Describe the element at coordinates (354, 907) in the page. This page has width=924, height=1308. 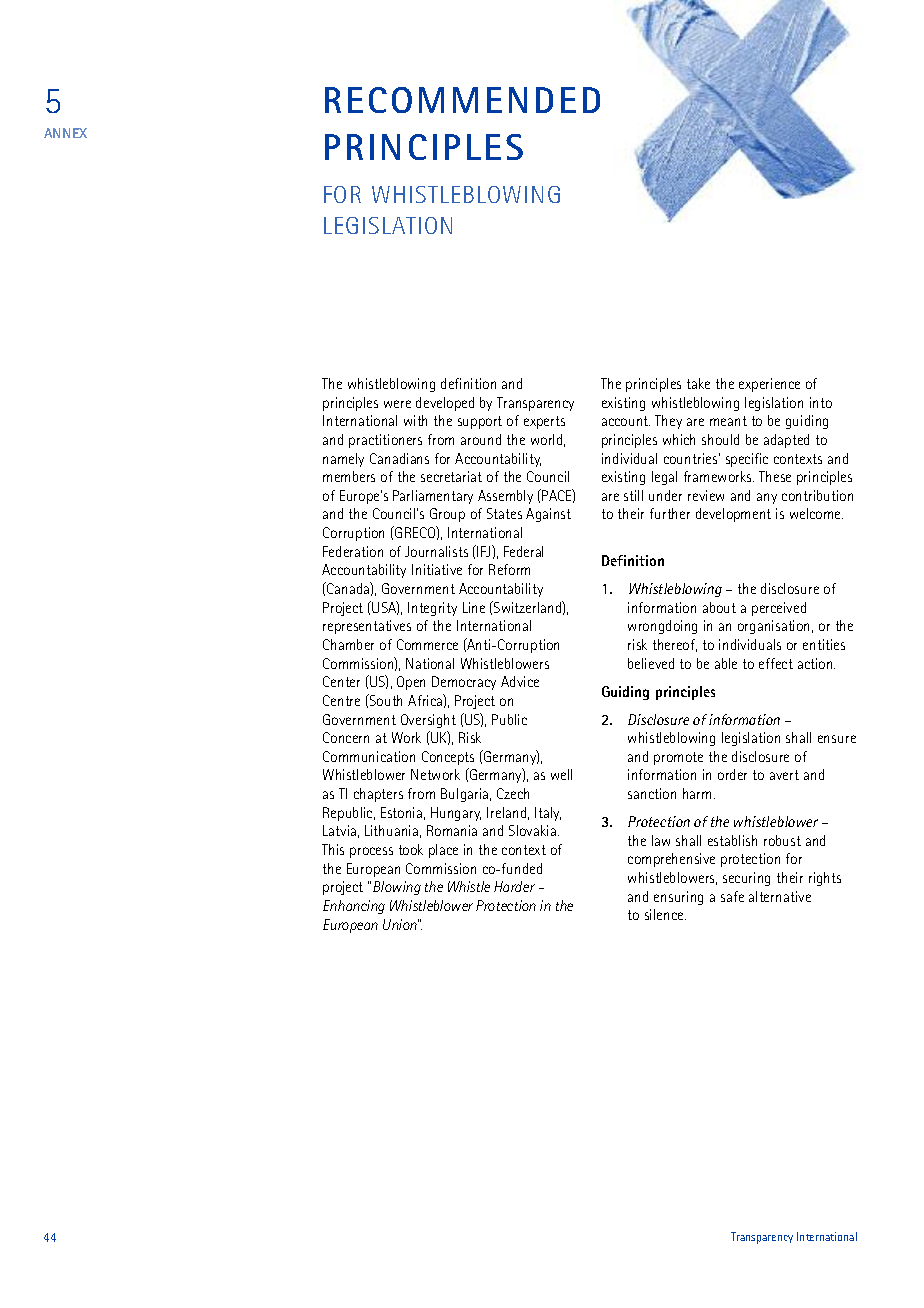
I see `Enhancing` at that location.
